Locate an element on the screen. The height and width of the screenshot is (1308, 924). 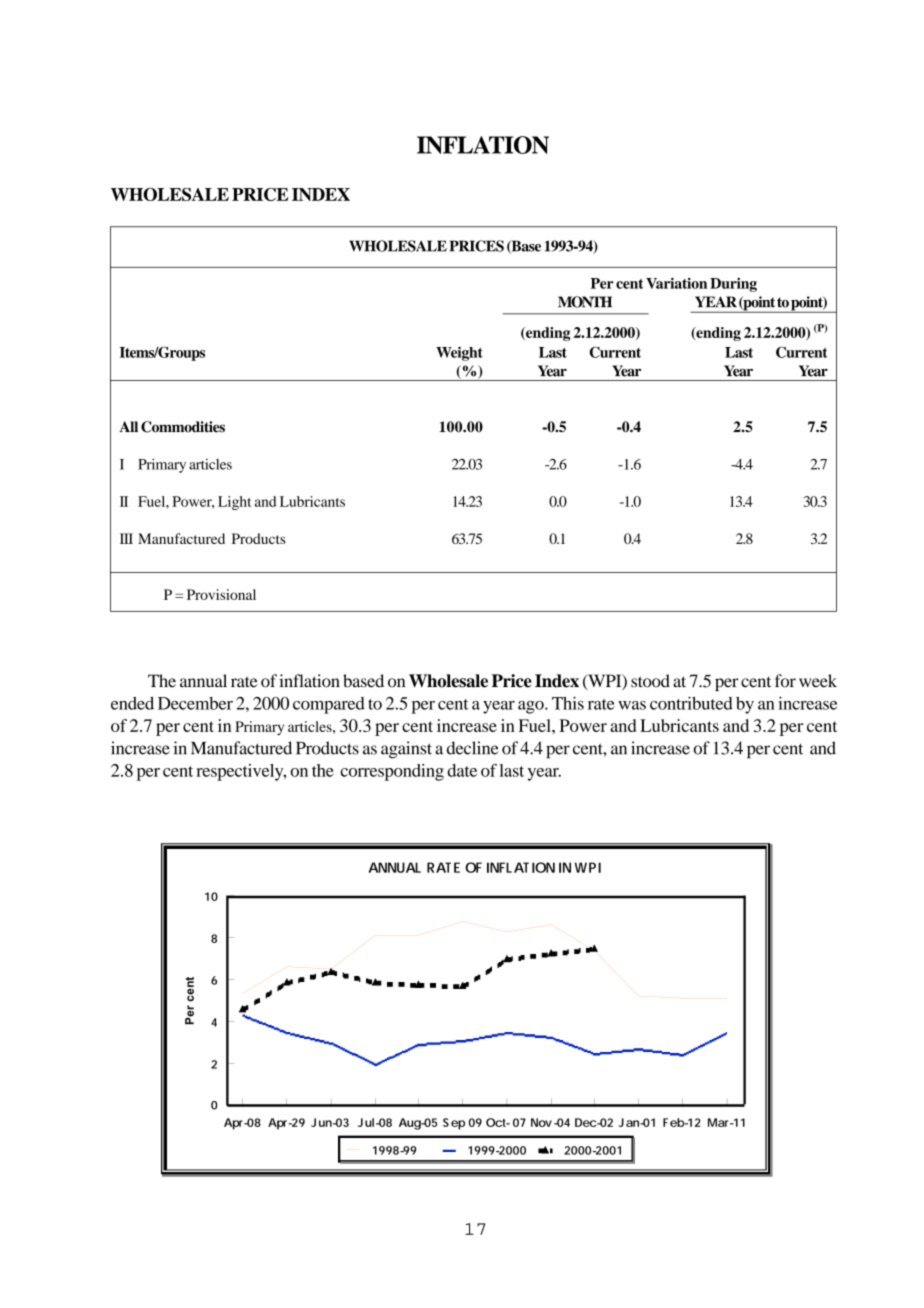
week is located at coordinates (818, 681).
